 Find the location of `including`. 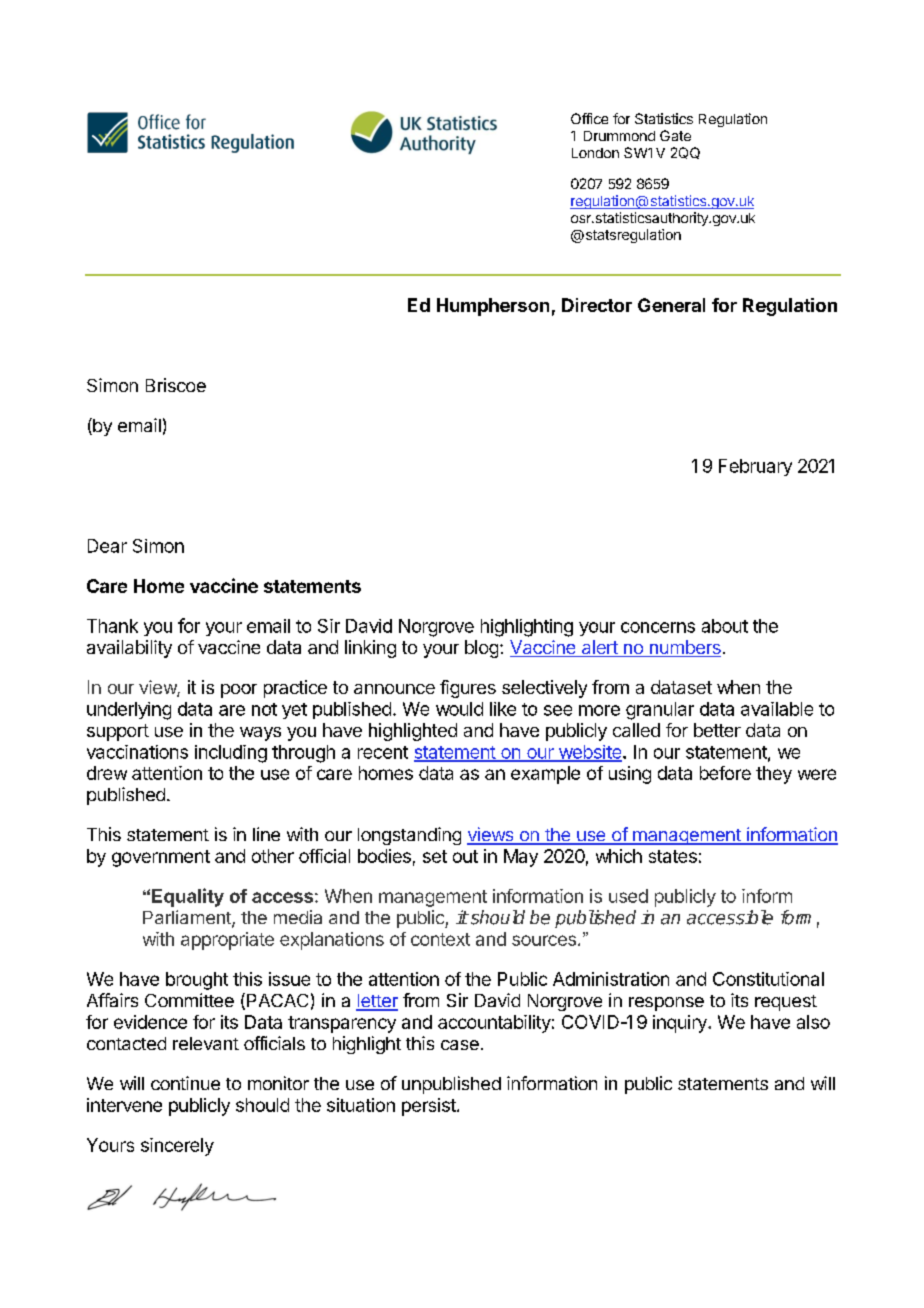

including is located at coordinates (231, 754).
